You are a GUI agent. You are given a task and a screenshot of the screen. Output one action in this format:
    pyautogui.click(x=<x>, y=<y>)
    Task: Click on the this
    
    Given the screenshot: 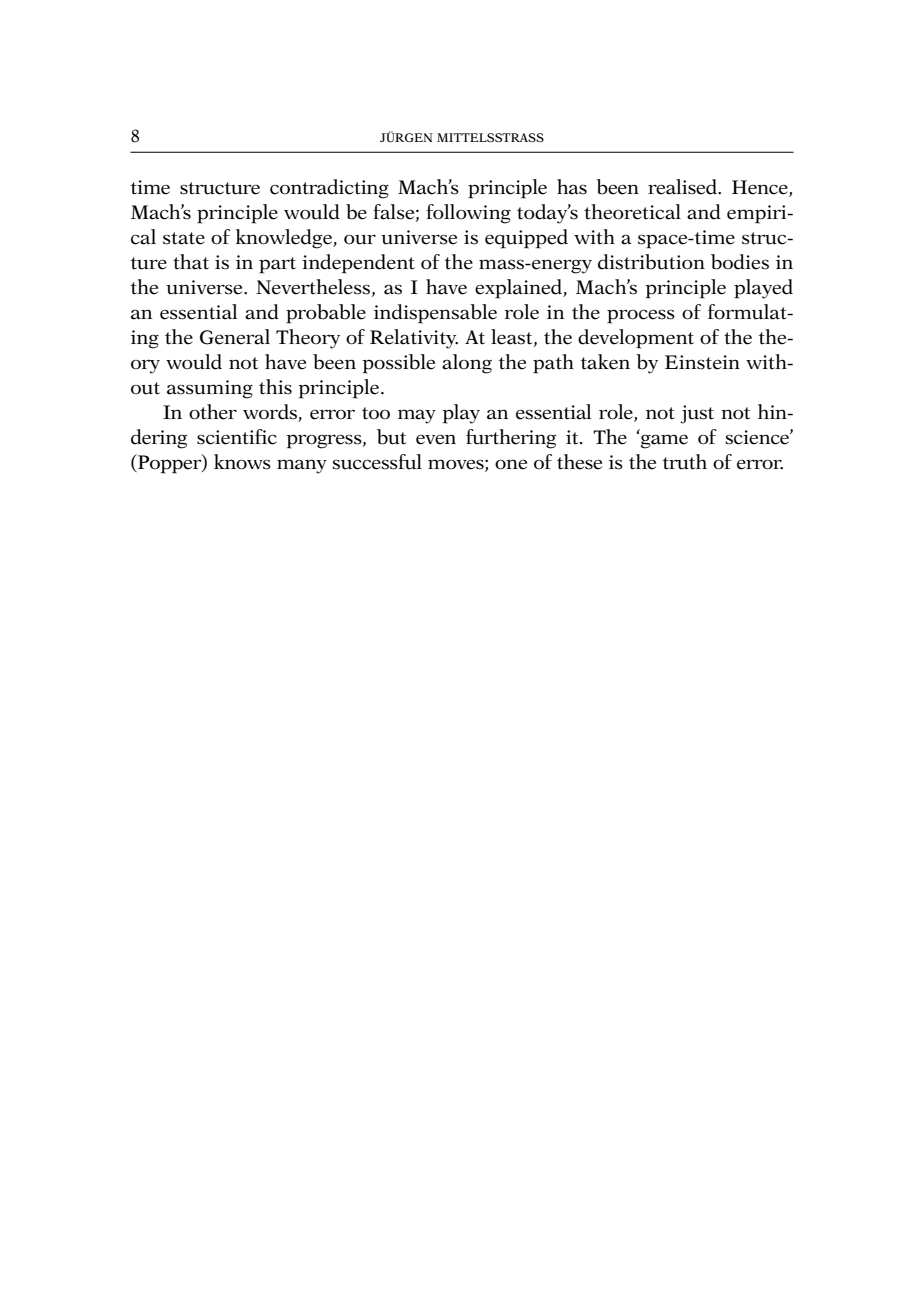 What is the action you would take?
    pyautogui.click(x=275, y=387)
